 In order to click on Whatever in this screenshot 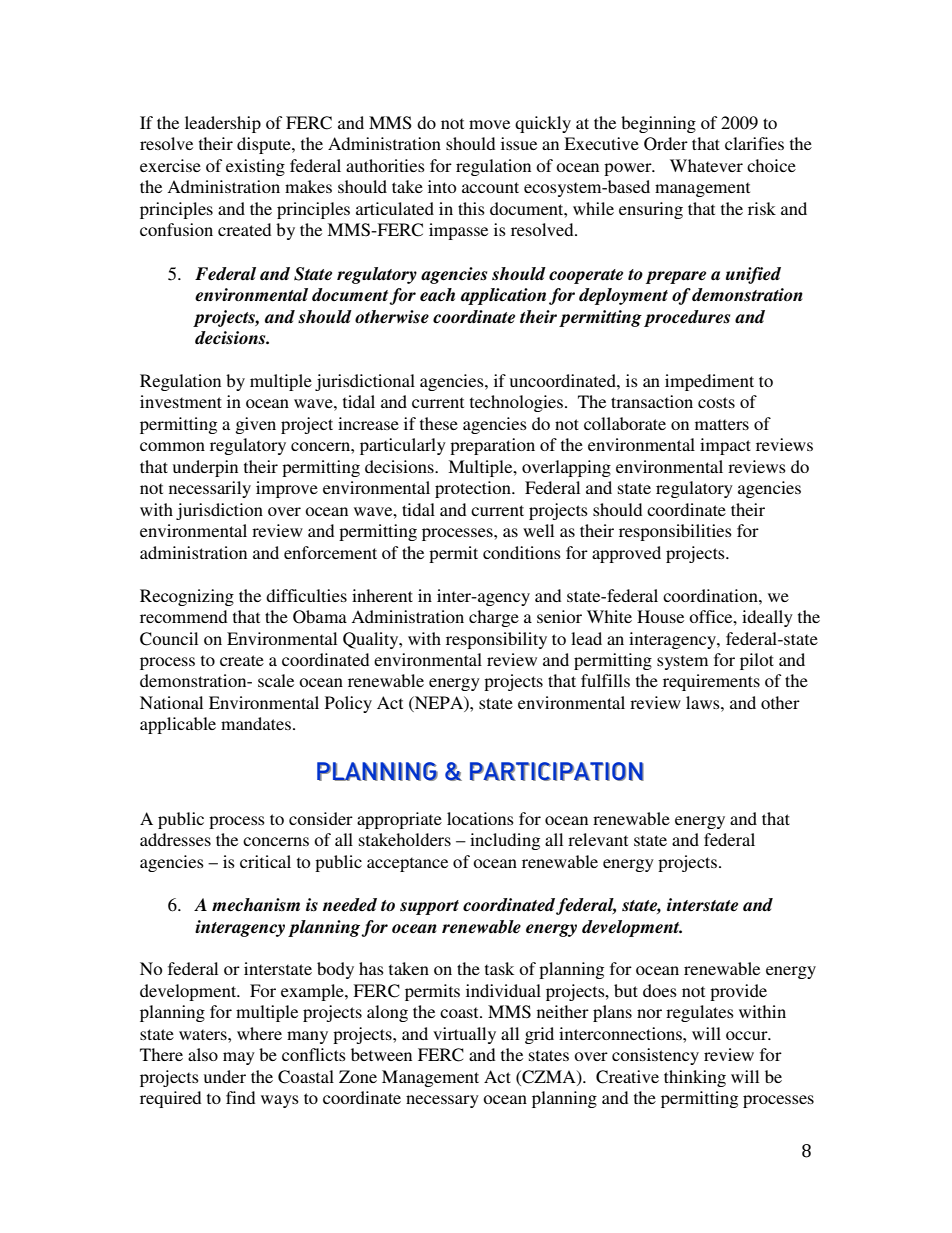, I will do `click(706, 165)`.
